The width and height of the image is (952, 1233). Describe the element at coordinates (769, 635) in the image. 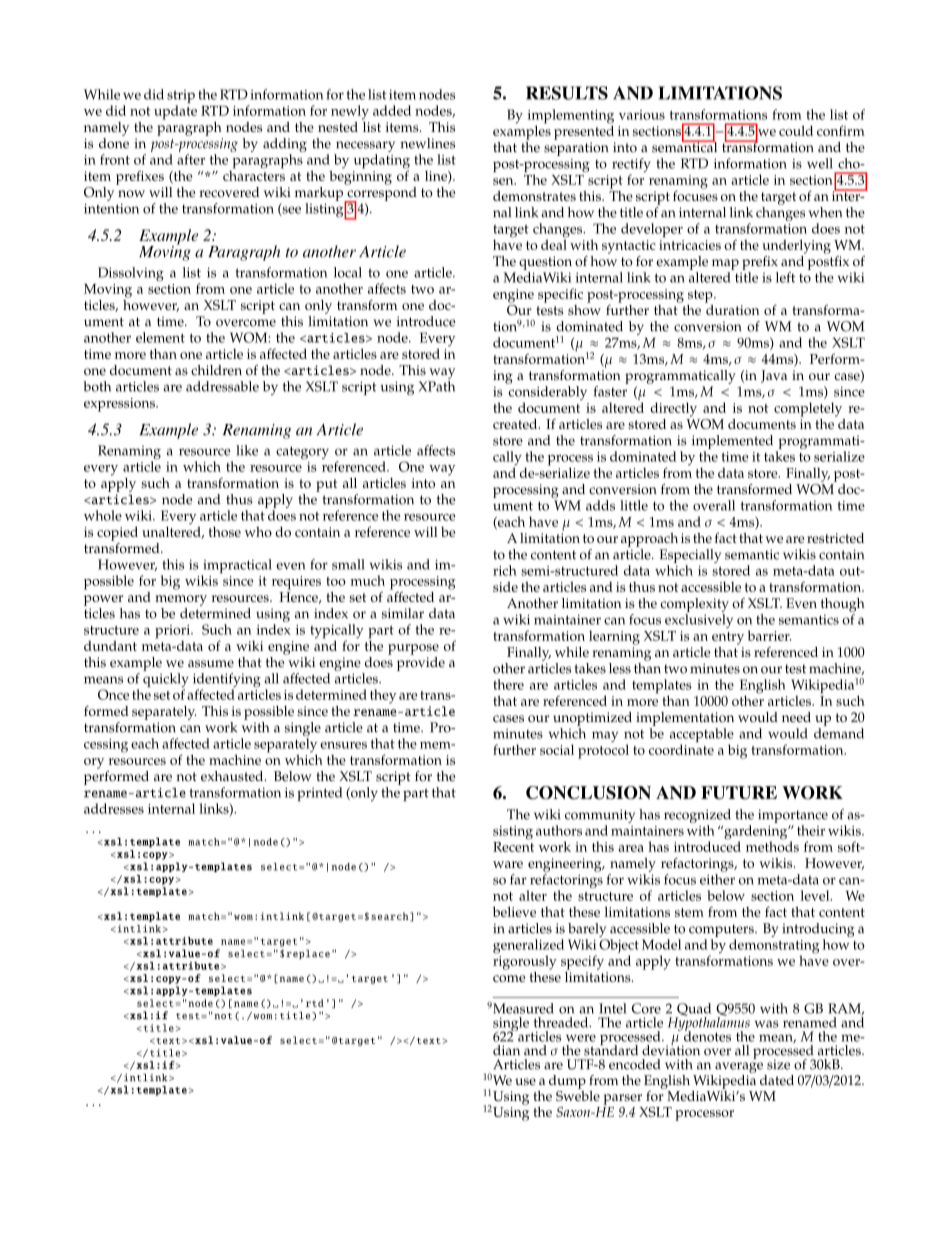

I see `barrier` at that location.
